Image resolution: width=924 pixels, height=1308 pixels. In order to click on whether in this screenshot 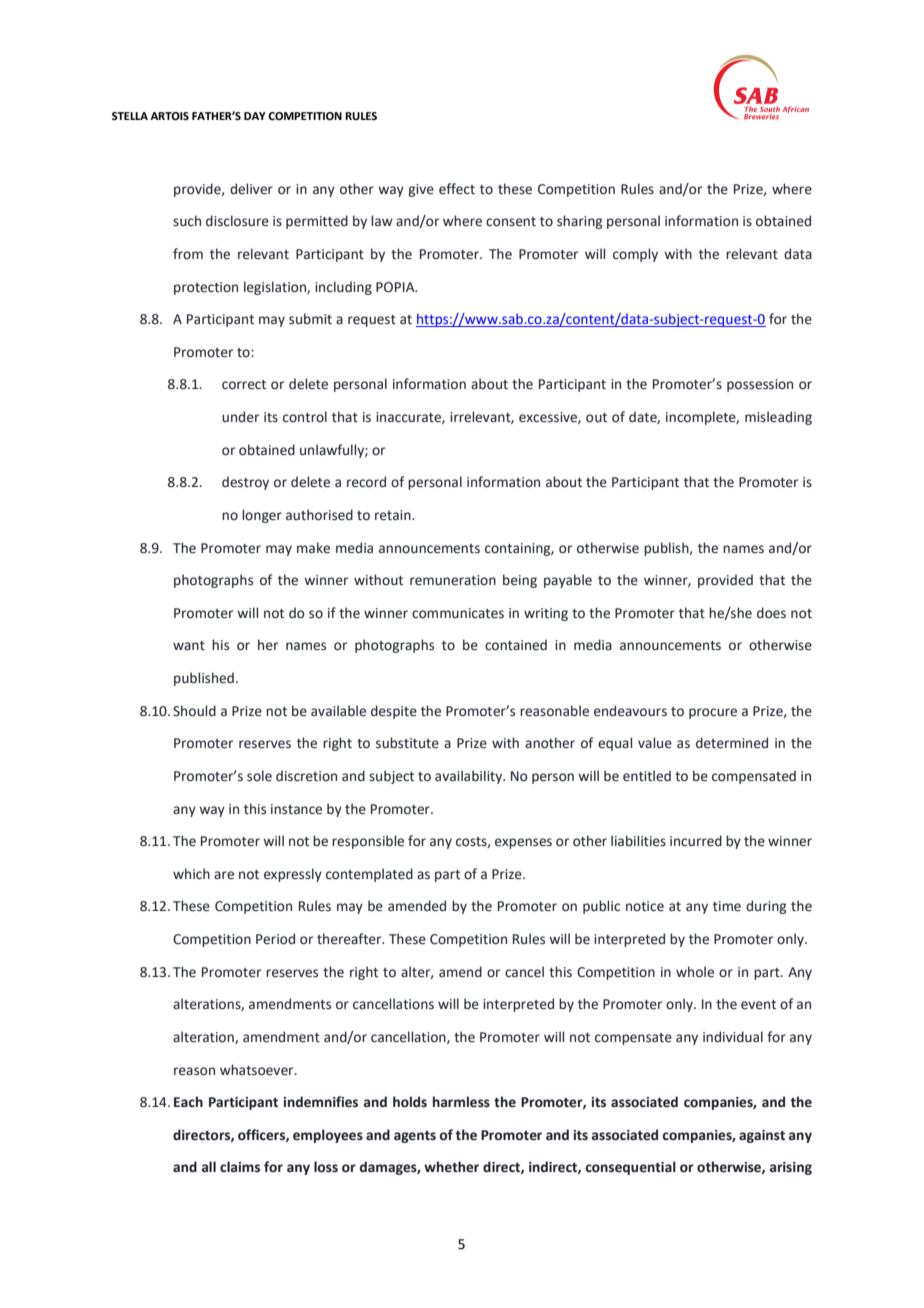, I will do `click(451, 1167)`.
